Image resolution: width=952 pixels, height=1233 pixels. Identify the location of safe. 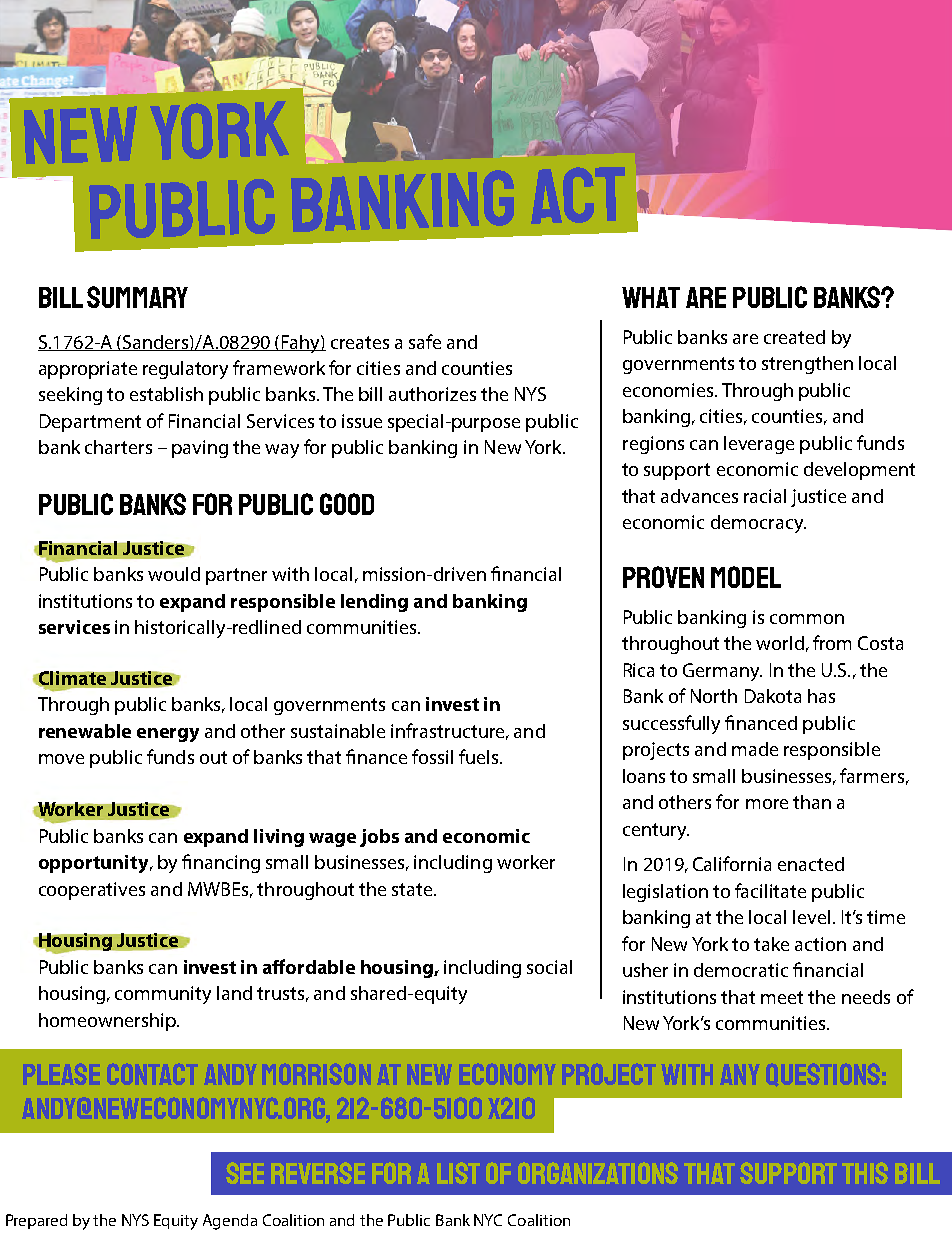
(425, 341).
